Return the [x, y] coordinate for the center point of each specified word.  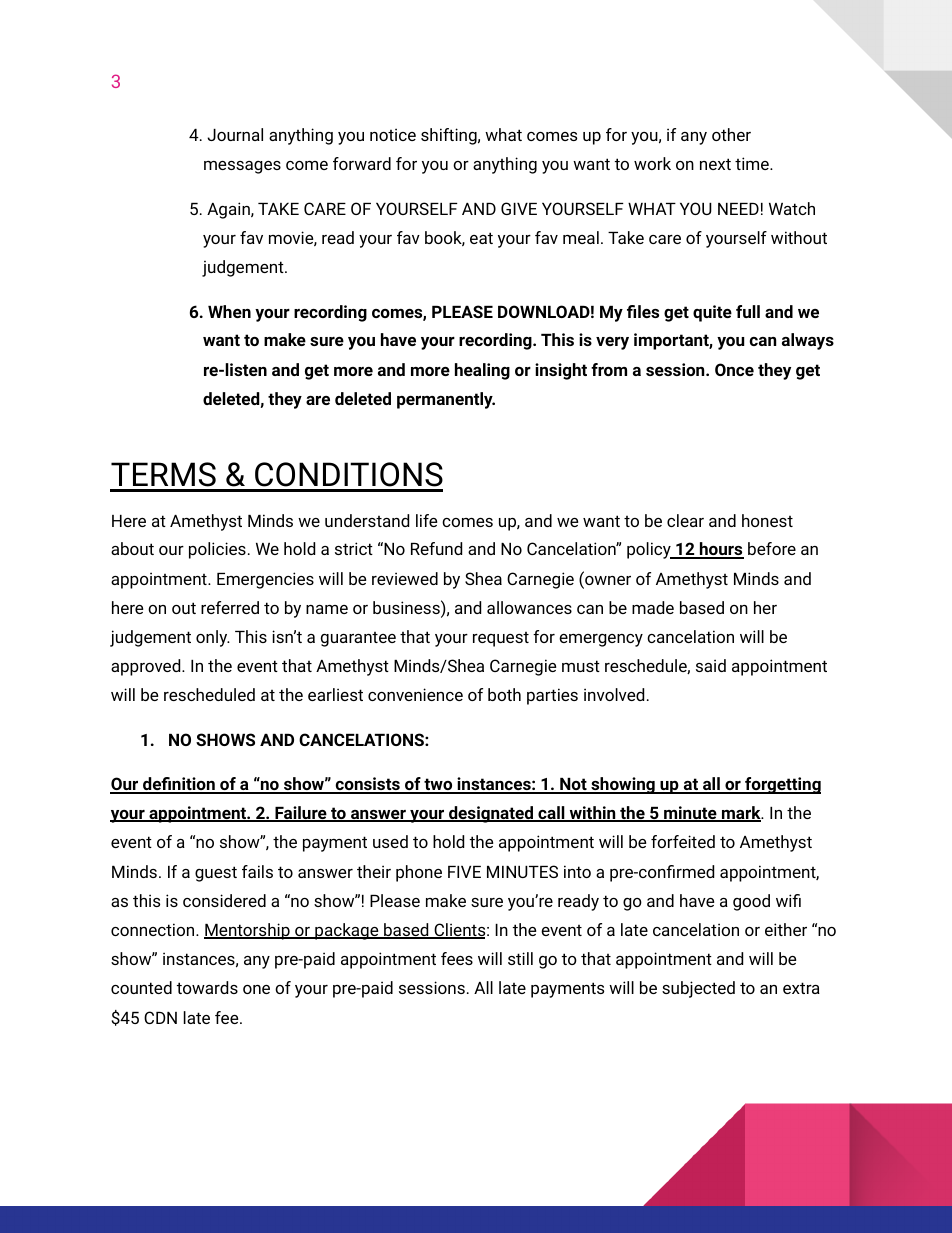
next [715, 164]
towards [207, 987]
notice [393, 134]
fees [457, 958]
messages [242, 167]
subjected [698, 989]
